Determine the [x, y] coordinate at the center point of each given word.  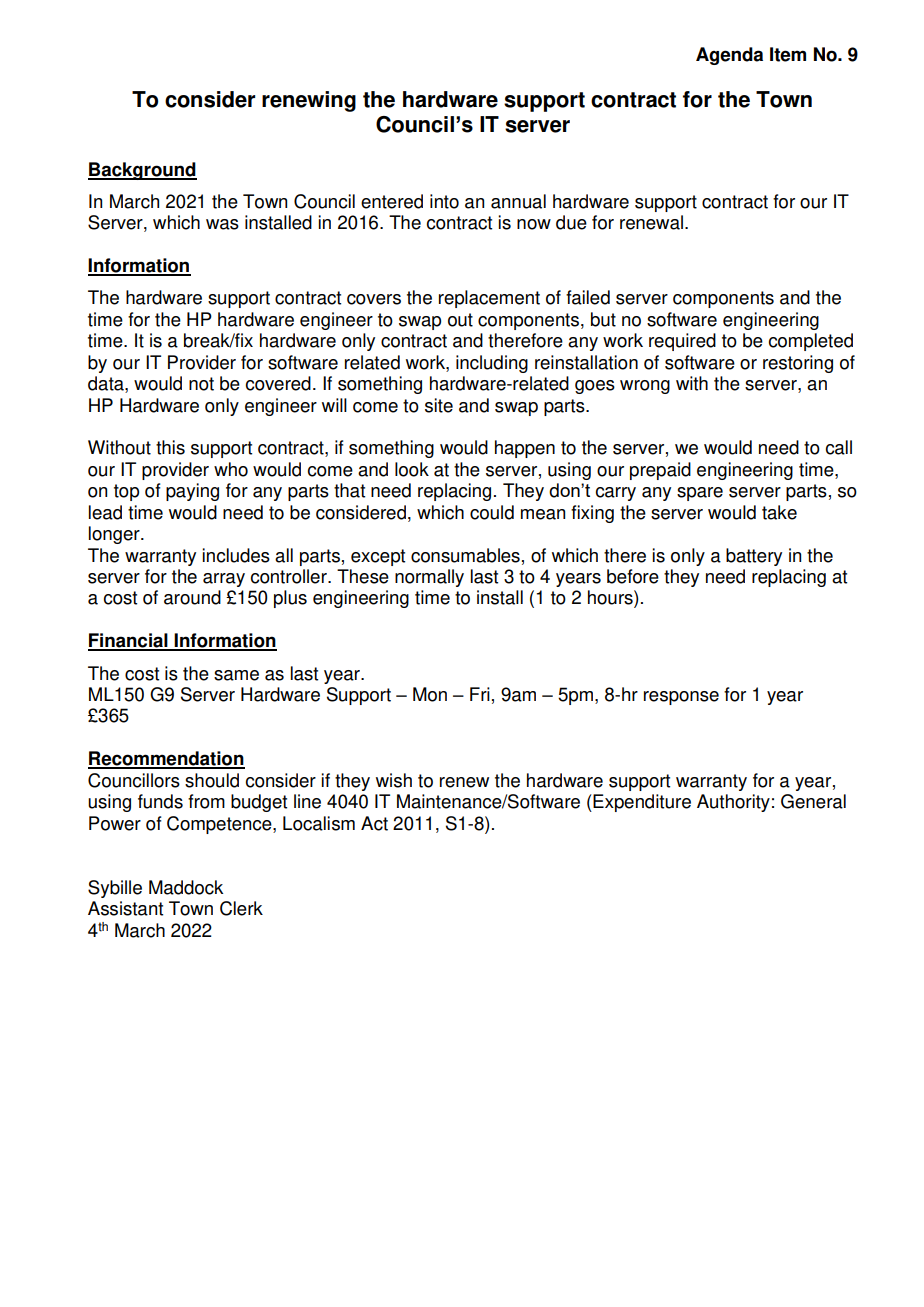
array [224, 580]
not [201, 384]
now [534, 224]
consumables [465, 555]
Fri [480, 694]
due [571, 222]
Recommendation [166, 759]
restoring [798, 364]
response [681, 698]
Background [142, 171]
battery [754, 557]
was [222, 224]
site [439, 405]
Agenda [729, 56]
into [444, 201]
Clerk [241, 908]
